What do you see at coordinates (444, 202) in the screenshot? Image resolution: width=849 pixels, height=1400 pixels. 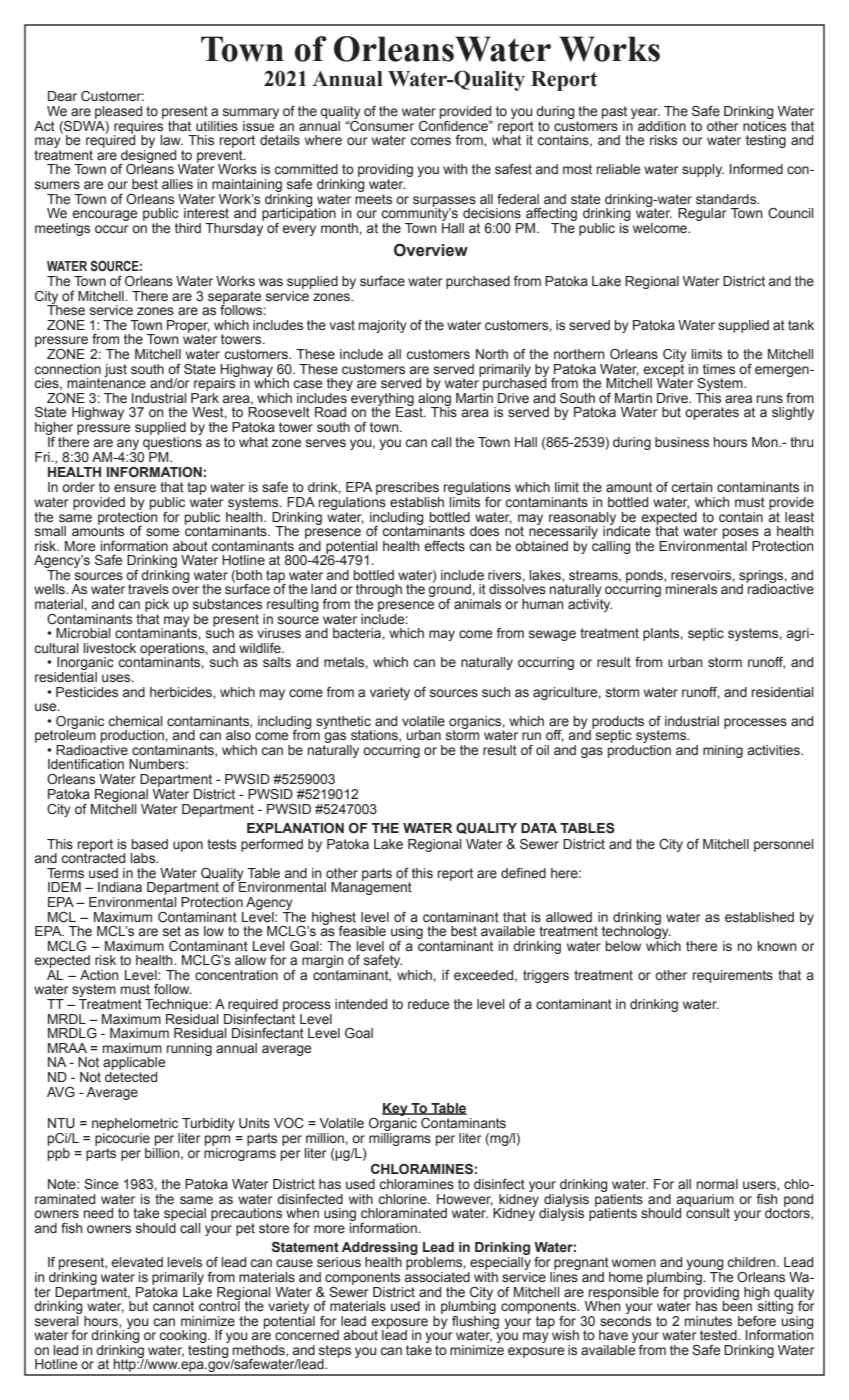 I see `surpasses` at bounding box center [444, 202].
